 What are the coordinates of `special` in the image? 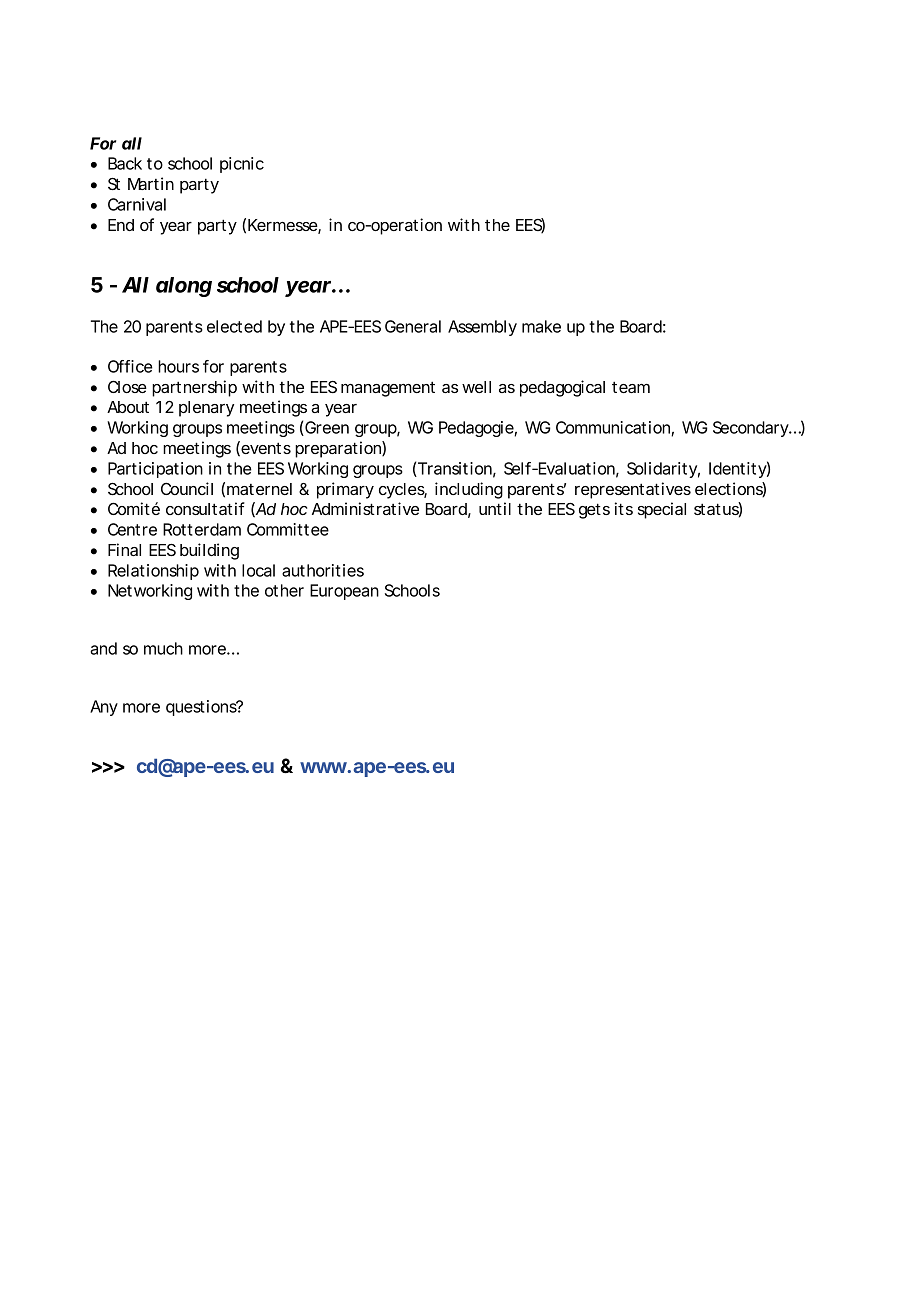 It's located at (662, 510).
